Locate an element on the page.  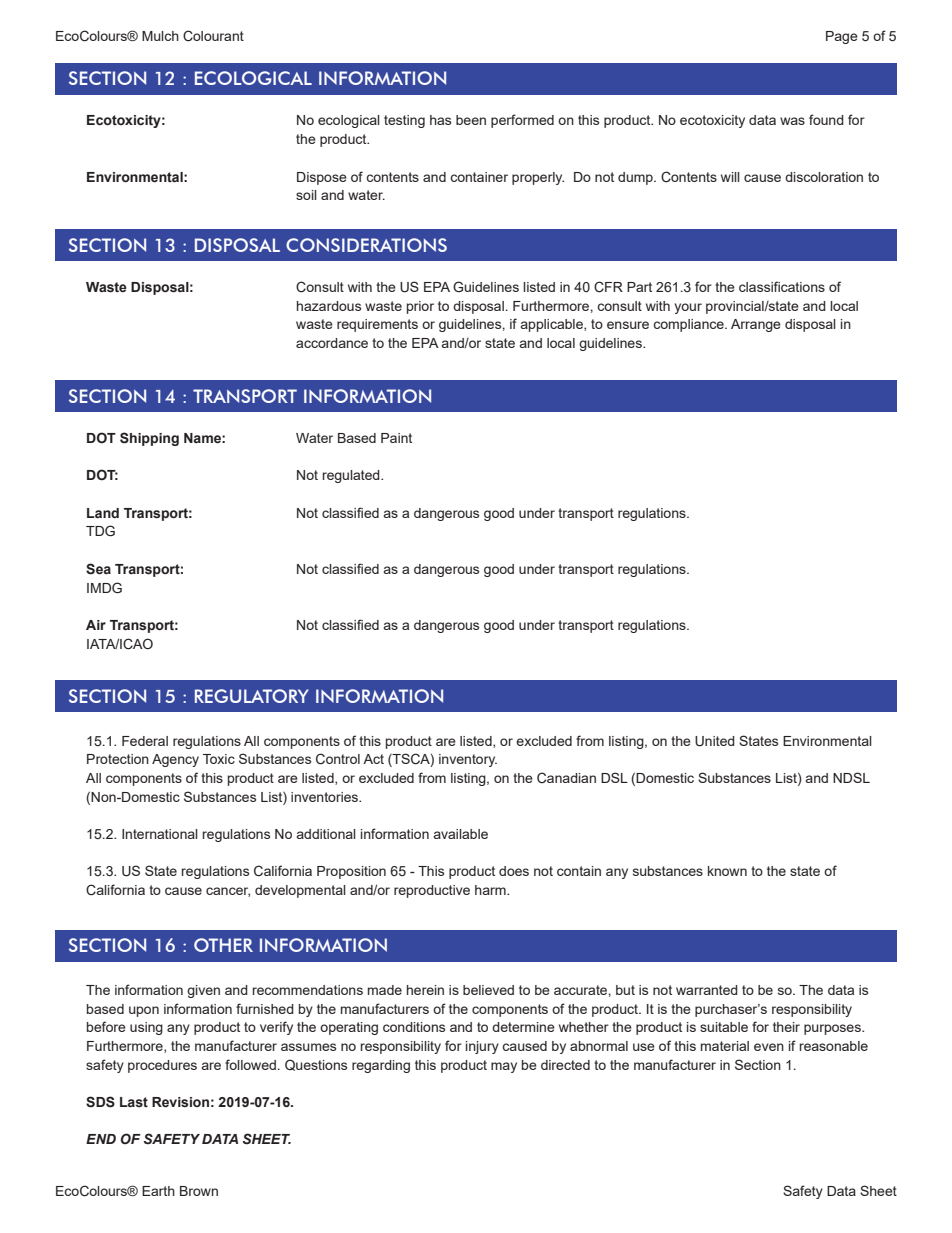
Brown is located at coordinates (199, 1191).
